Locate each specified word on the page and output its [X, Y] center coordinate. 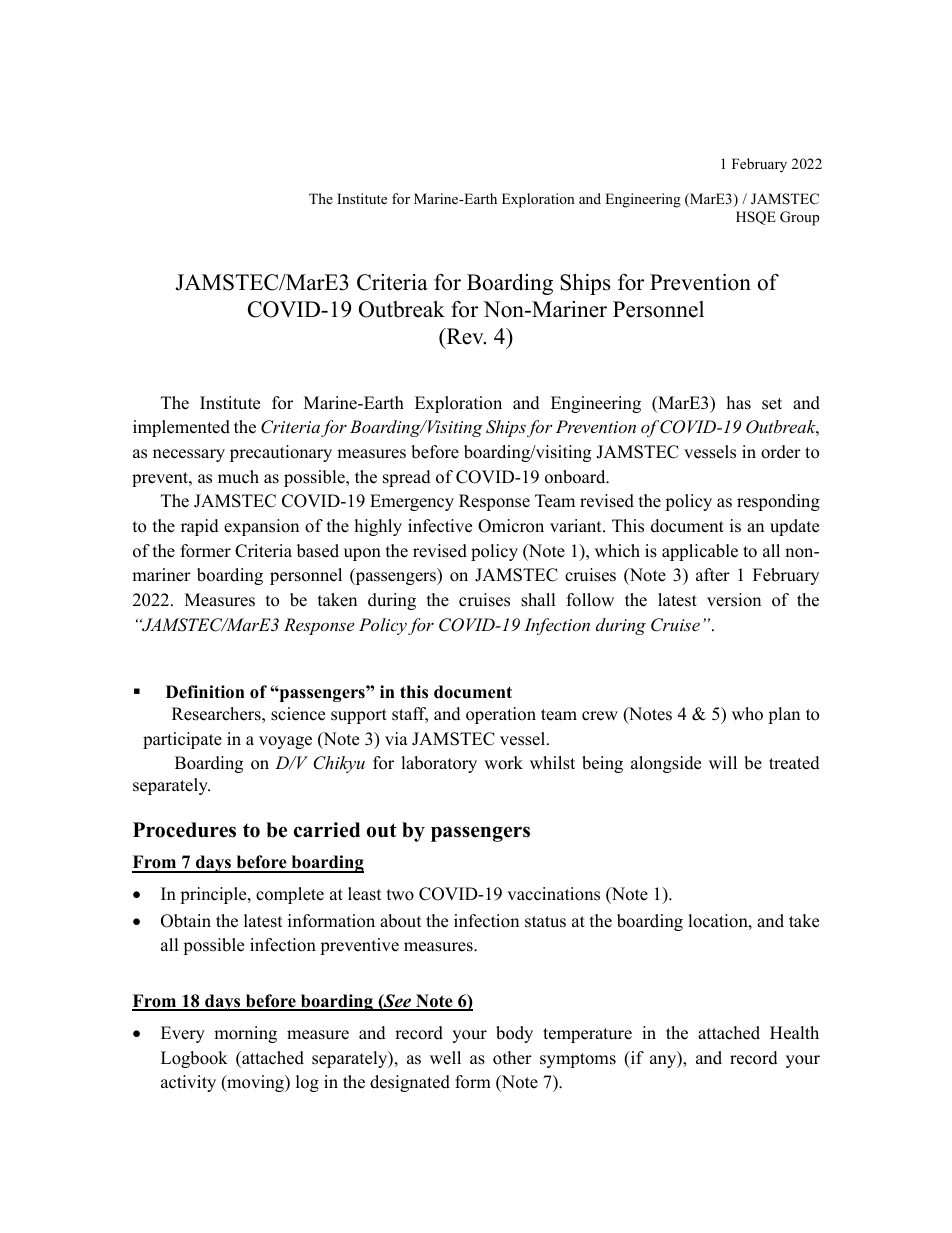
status [545, 922]
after [713, 575]
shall [538, 600]
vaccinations [553, 894]
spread [407, 478]
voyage [285, 742]
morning [245, 1034]
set [772, 404]
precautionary [281, 453]
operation [501, 715]
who [747, 714]
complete [290, 895]
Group [800, 218]
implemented [181, 428]
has [739, 403]
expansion [261, 527]
